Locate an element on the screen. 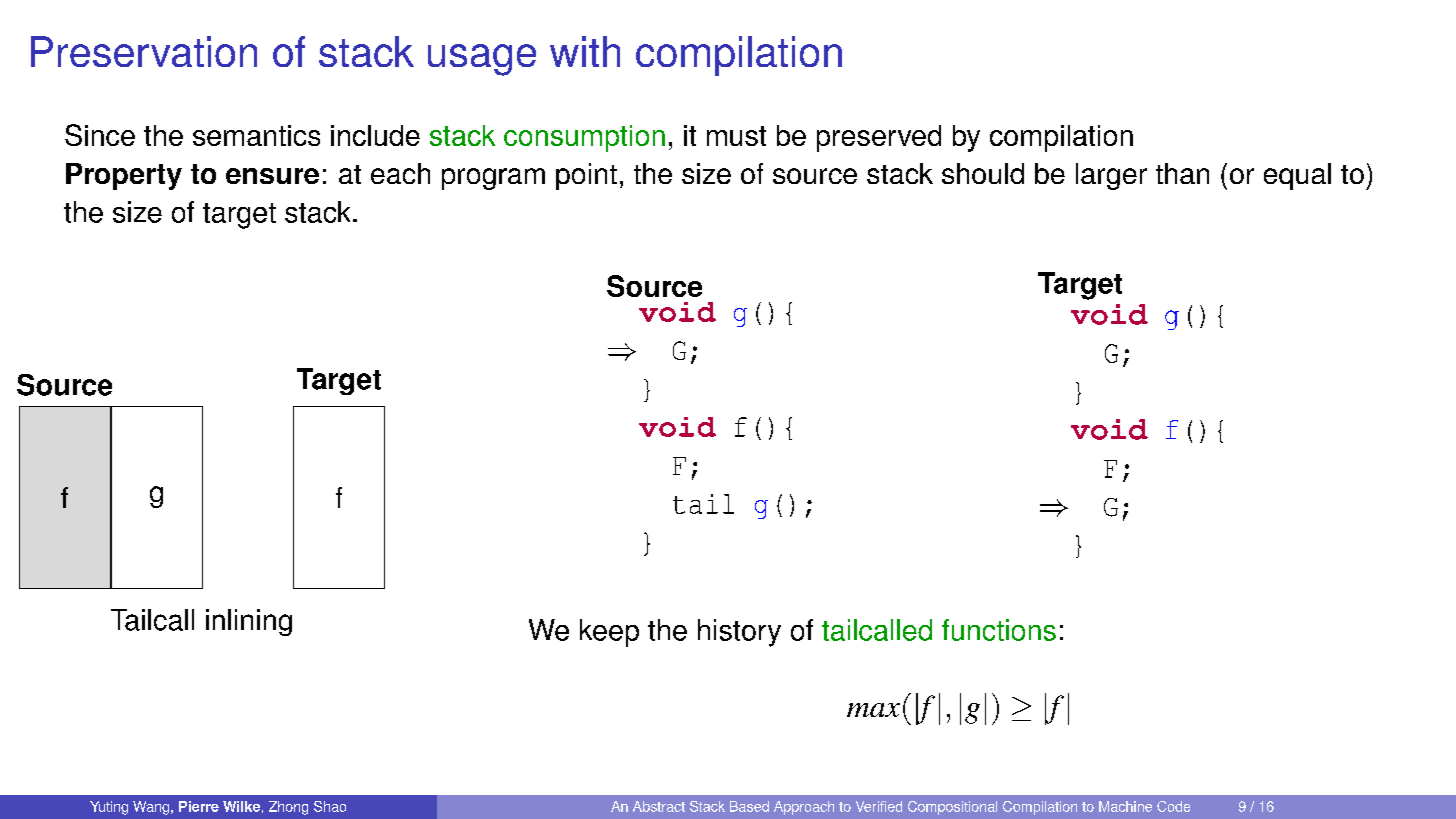  Based is located at coordinates (749, 806).
